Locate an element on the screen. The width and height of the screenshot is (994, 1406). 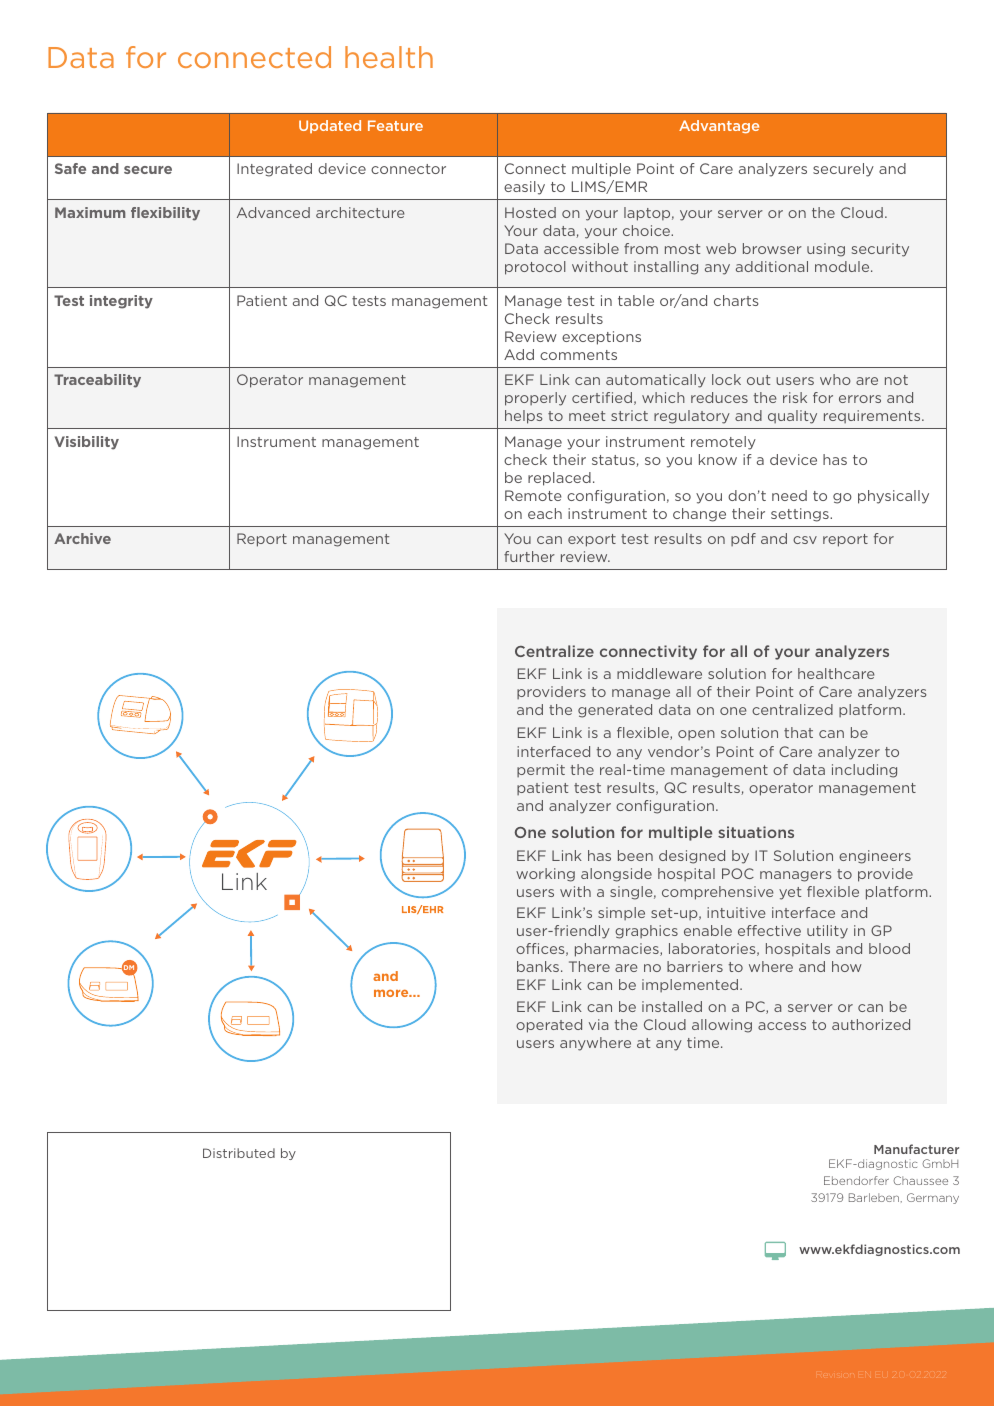
flexibility is located at coordinates (165, 214).
